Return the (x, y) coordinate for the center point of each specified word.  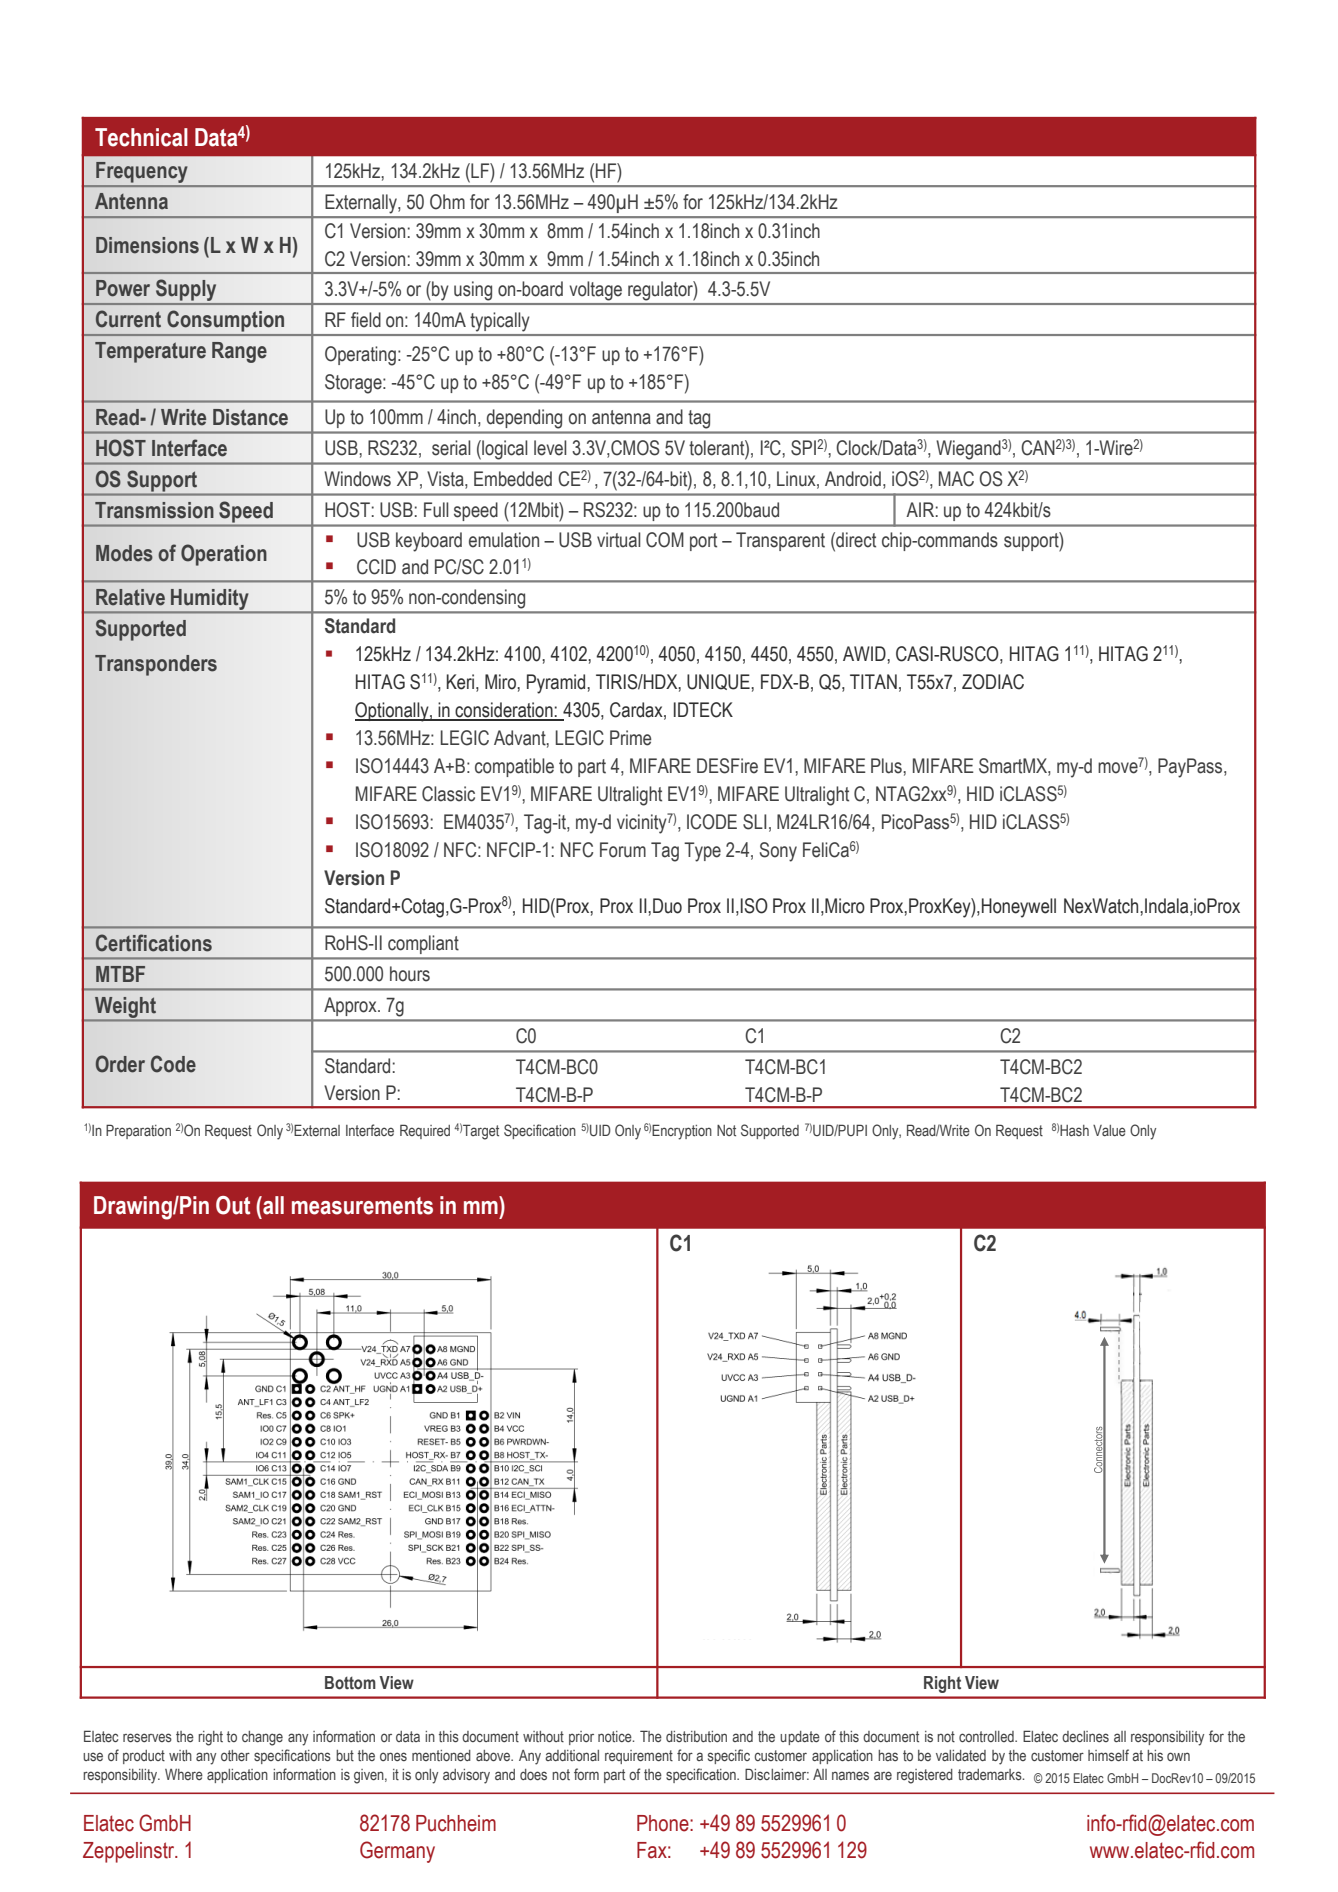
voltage (596, 291)
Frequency (142, 174)
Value (1109, 1130)
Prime (630, 738)
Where (184, 1774)
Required (425, 1131)
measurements (362, 1206)
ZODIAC (993, 682)
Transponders (156, 665)
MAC (956, 479)
